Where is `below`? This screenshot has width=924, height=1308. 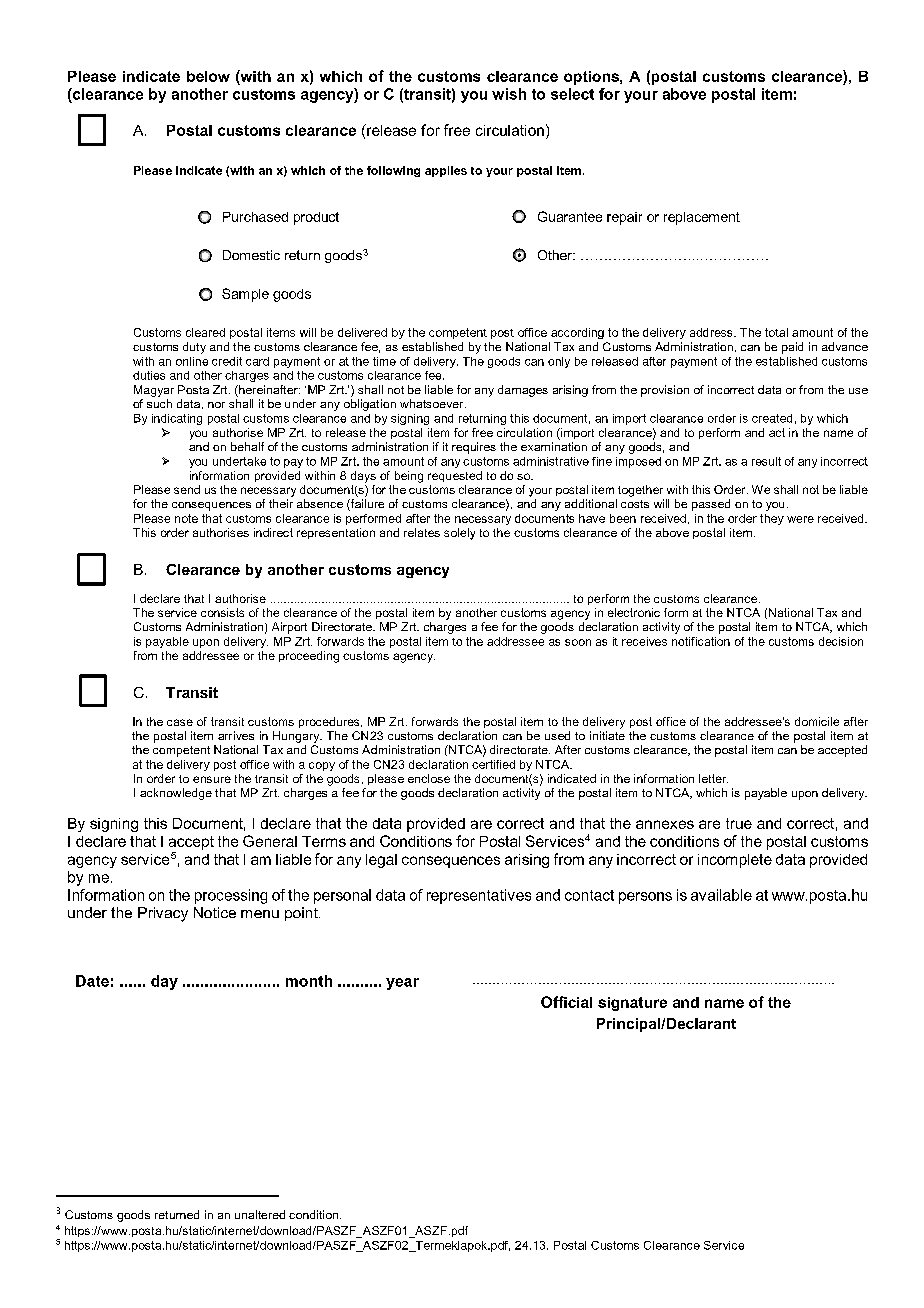 below is located at coordinates (208, 76).
